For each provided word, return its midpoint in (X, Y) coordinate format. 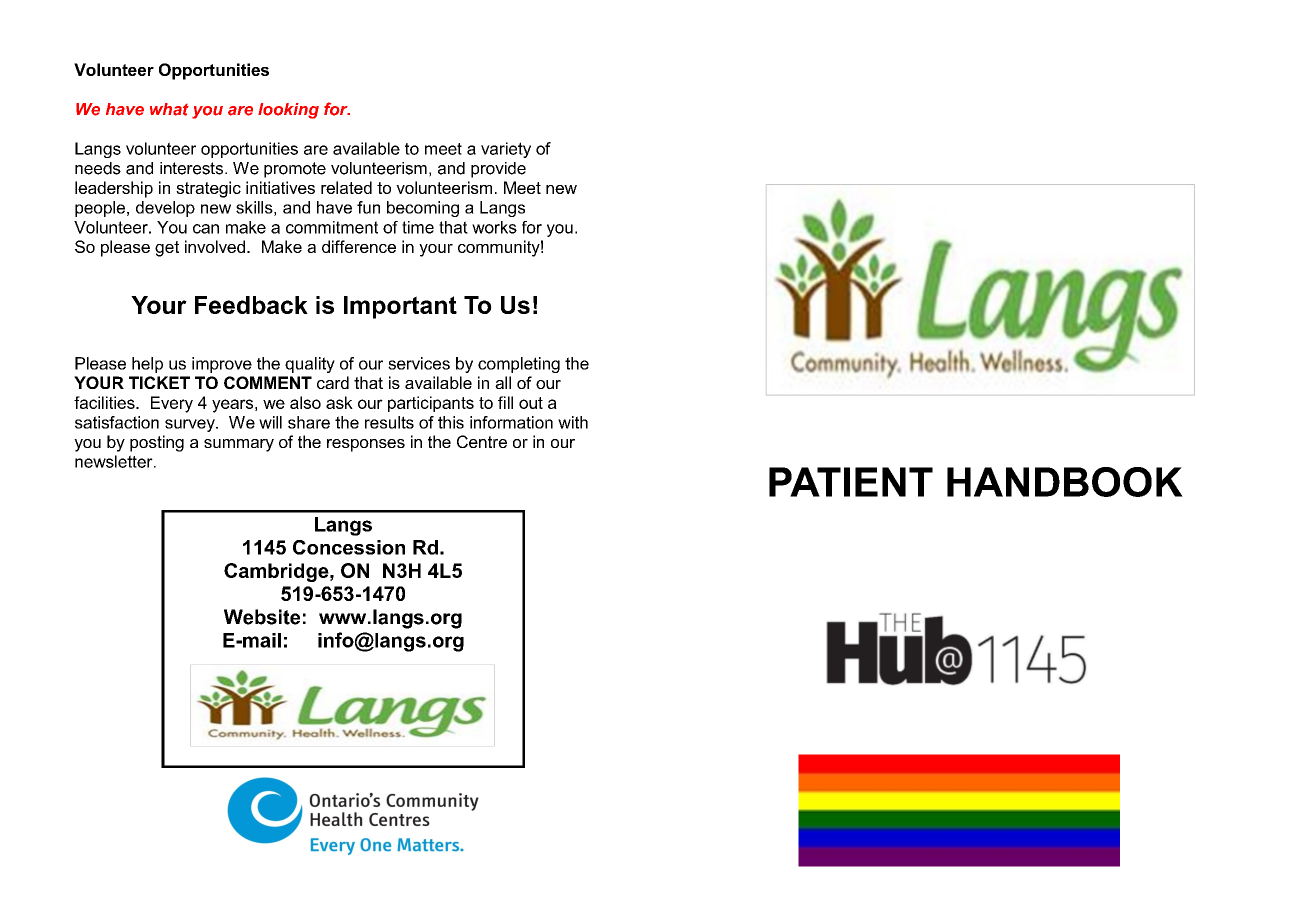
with (573, 422)
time (418, 227)
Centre (482, 441)
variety (506, 150)
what (169, 109)
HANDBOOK (1065, 482)
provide (498, 170)
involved (215, 246)
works (494, 227)
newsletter (115, 461)
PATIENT (851, 482)
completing (519, 365)
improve (222, 365)
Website (262, 617)
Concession (349, 547)
